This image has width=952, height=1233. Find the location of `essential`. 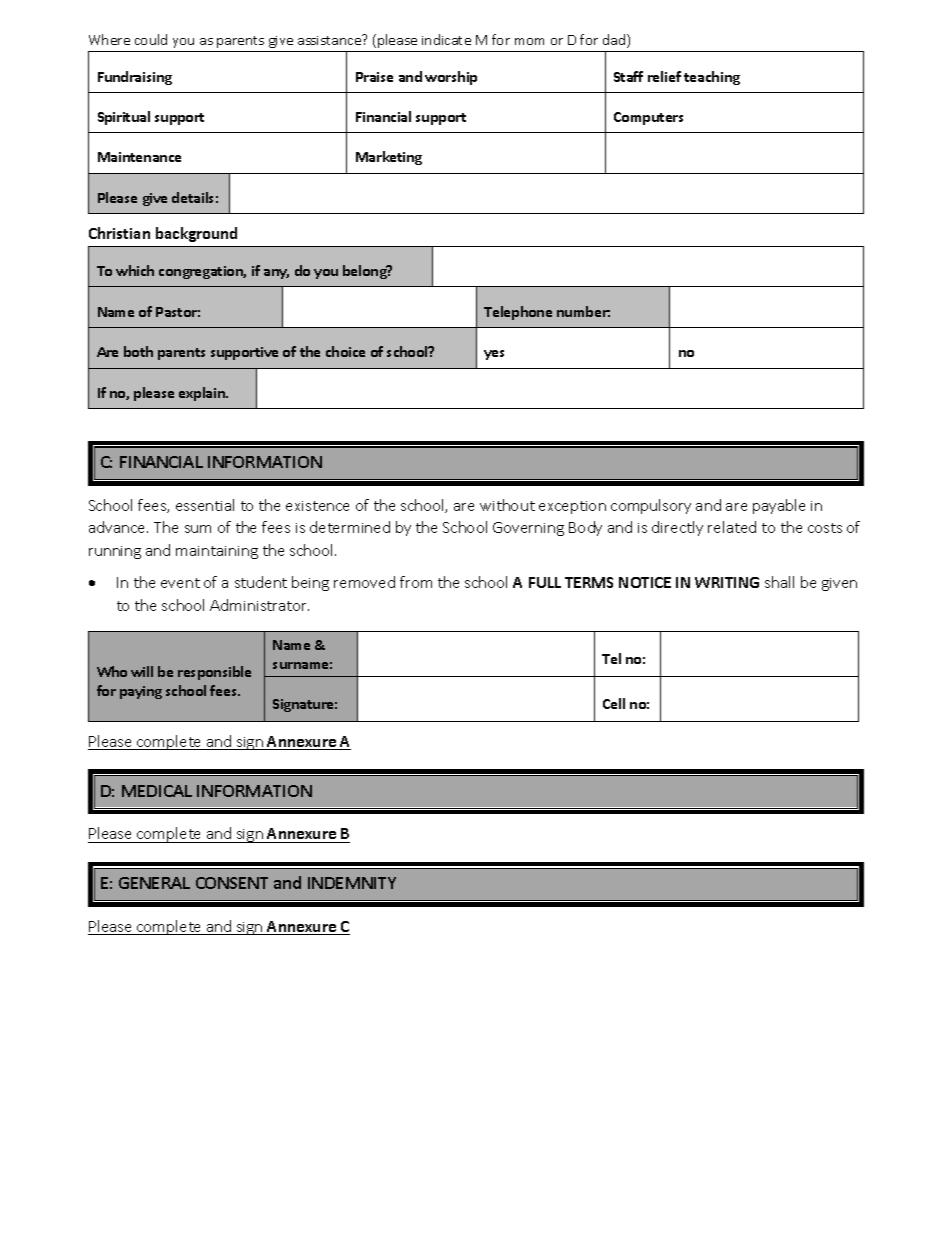

essential is located at coordinates (205, 505).
